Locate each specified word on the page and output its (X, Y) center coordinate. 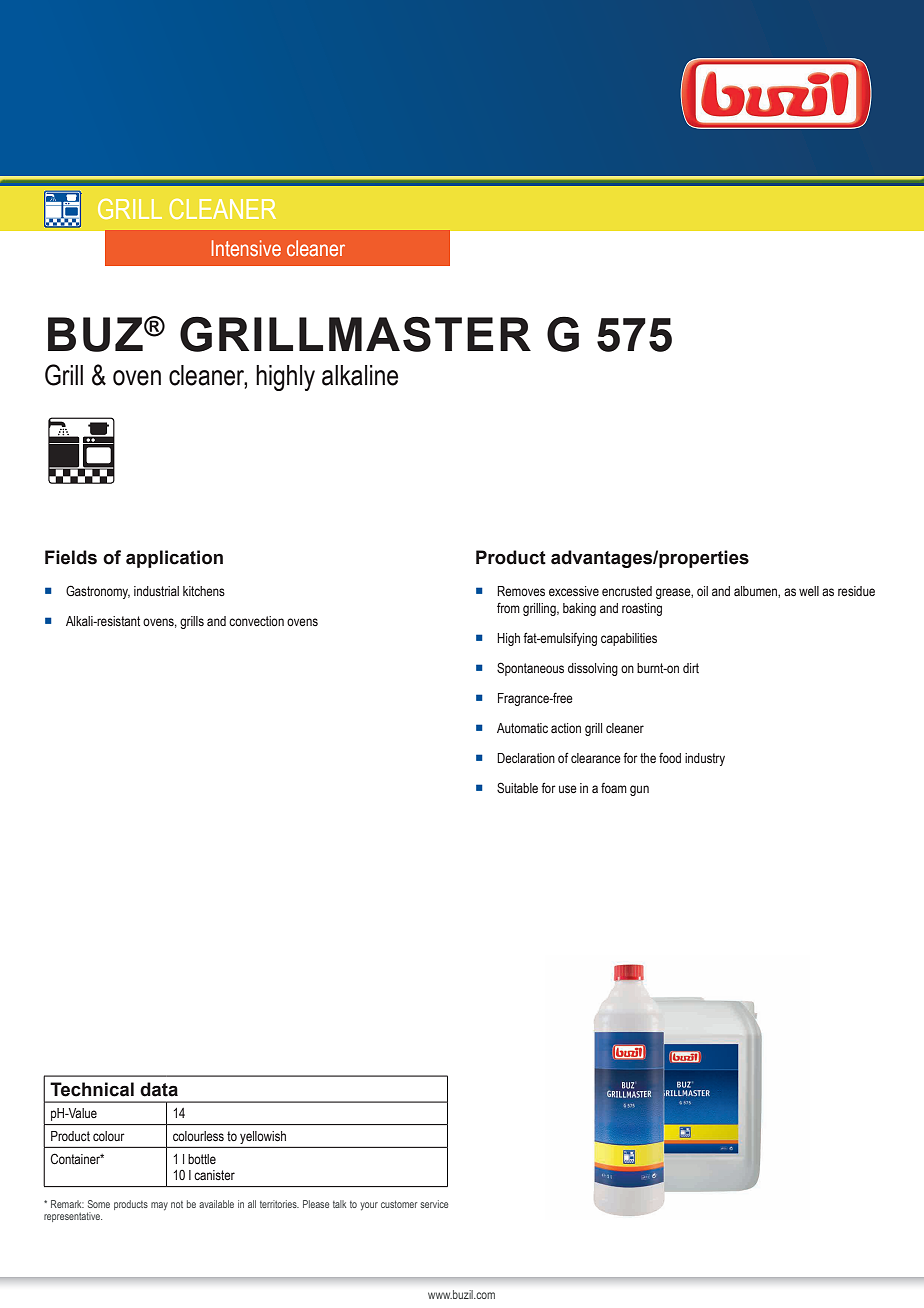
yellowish (263, 1137)
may (159, 1206)
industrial (156, 591)
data (159, 1089)
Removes (521, 591)
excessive (574, 591)
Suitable (517, 787)
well (809, 591)
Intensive (246, 248)
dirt (691, 668)
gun (639, 790)
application (174, 559)
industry (705, 759)
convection (256, 621)
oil (702, 591)
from (508, 607)
